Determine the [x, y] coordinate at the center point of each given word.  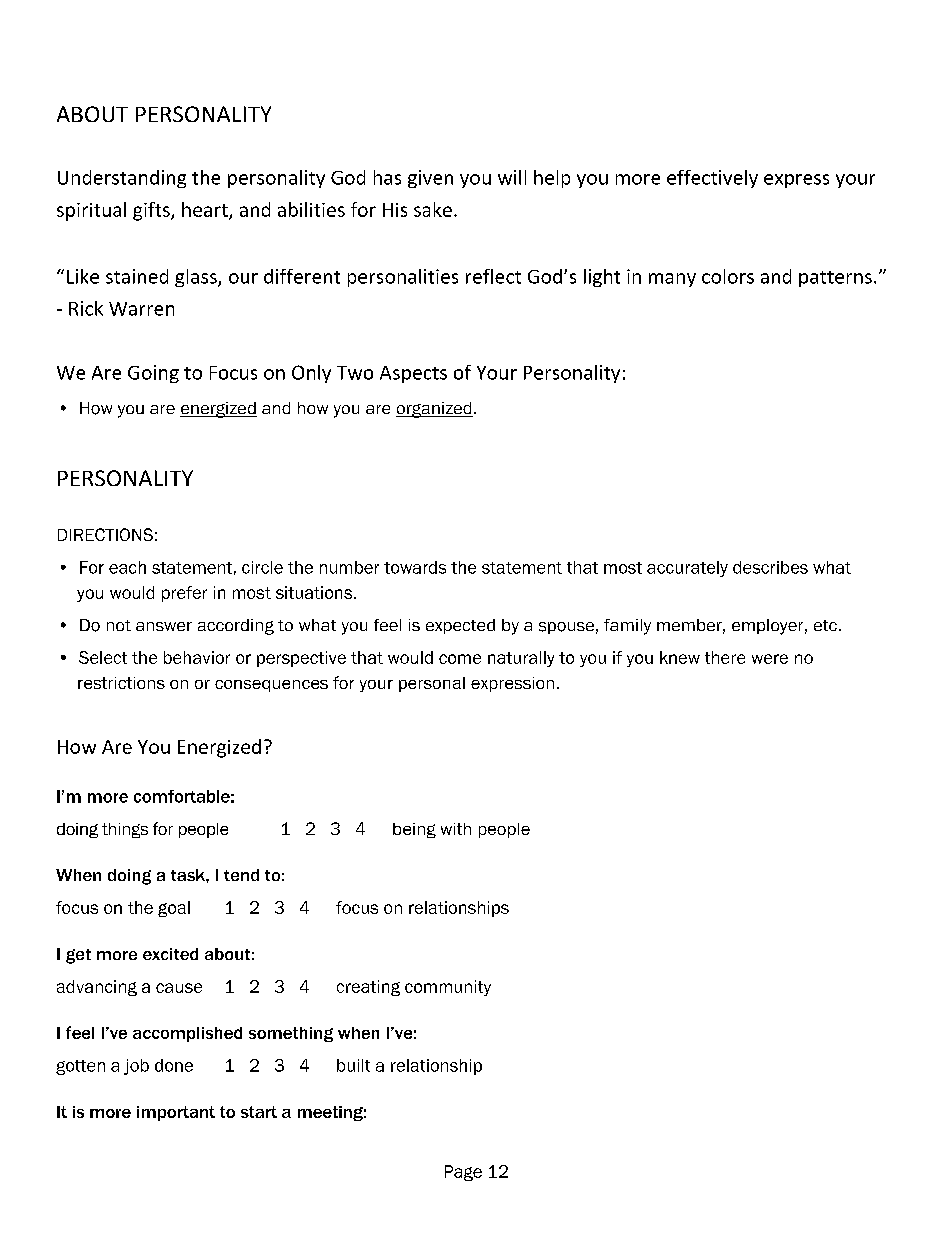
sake [433, 209]
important [176, 1113]
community [448, 988]
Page [463, 1173]
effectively [712, 179]
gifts [152, 211]
